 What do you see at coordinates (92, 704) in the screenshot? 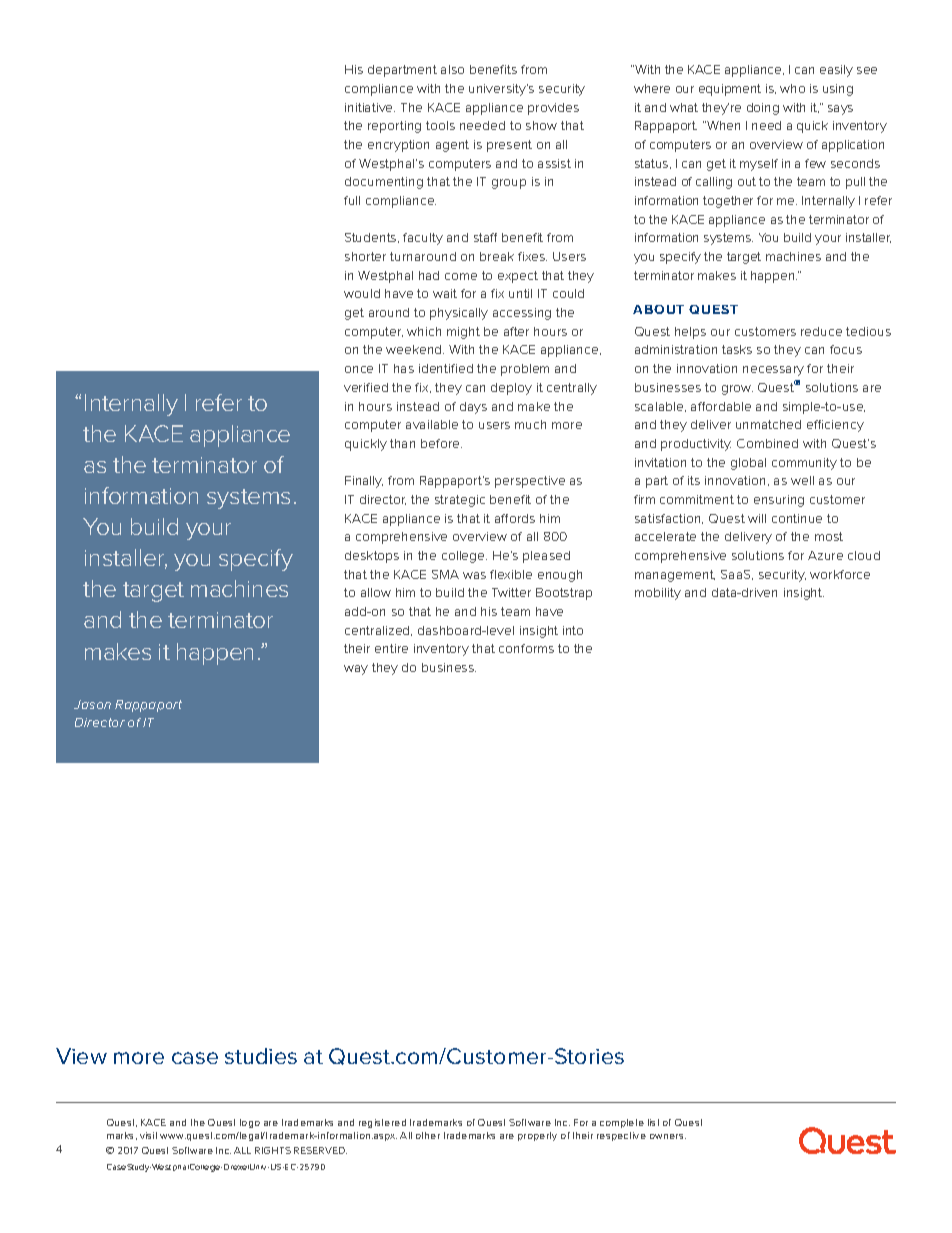
I see `Jason` at bounding box center [92, 704].
